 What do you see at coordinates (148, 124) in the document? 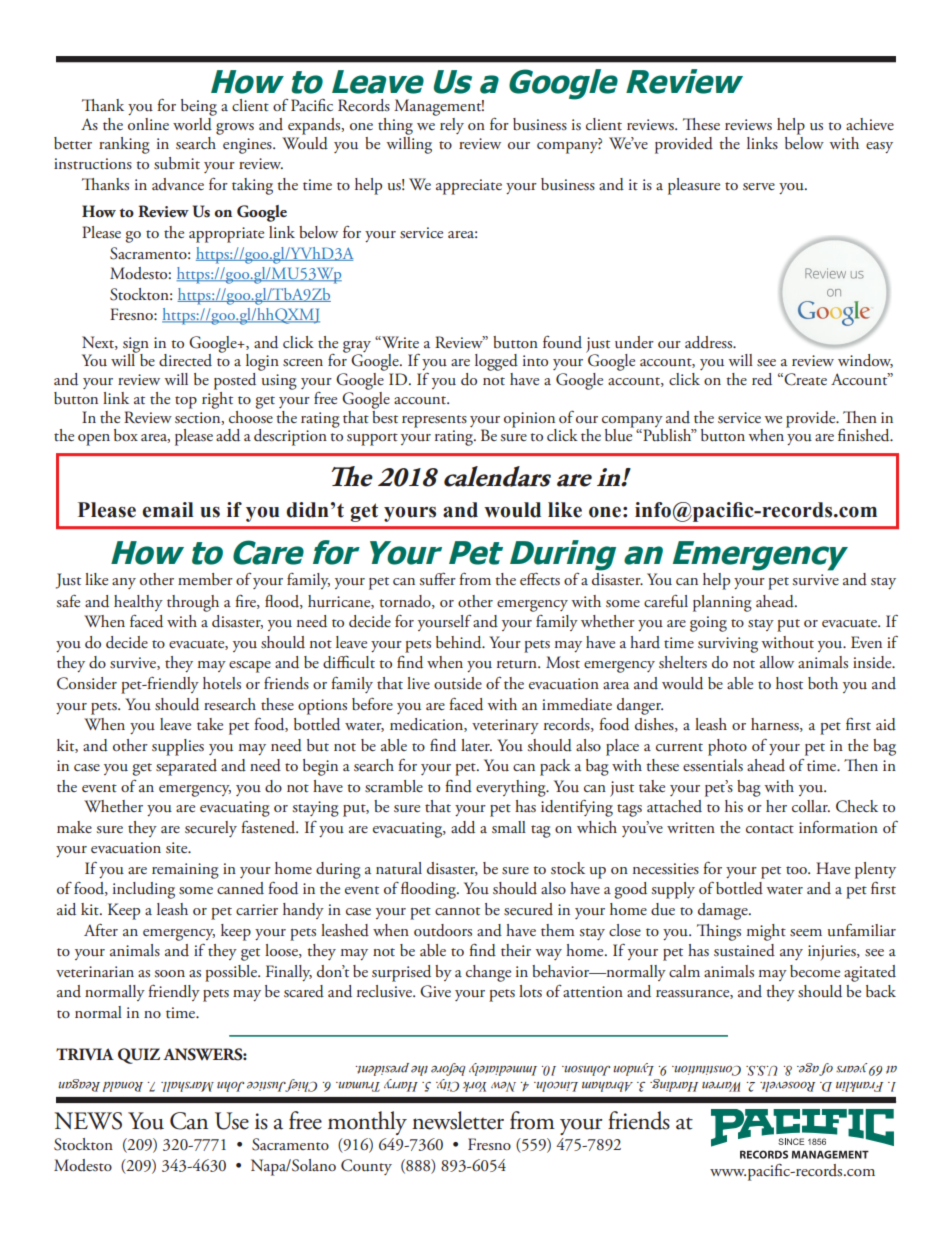
I see `online` at bounding box center [148, 124].
